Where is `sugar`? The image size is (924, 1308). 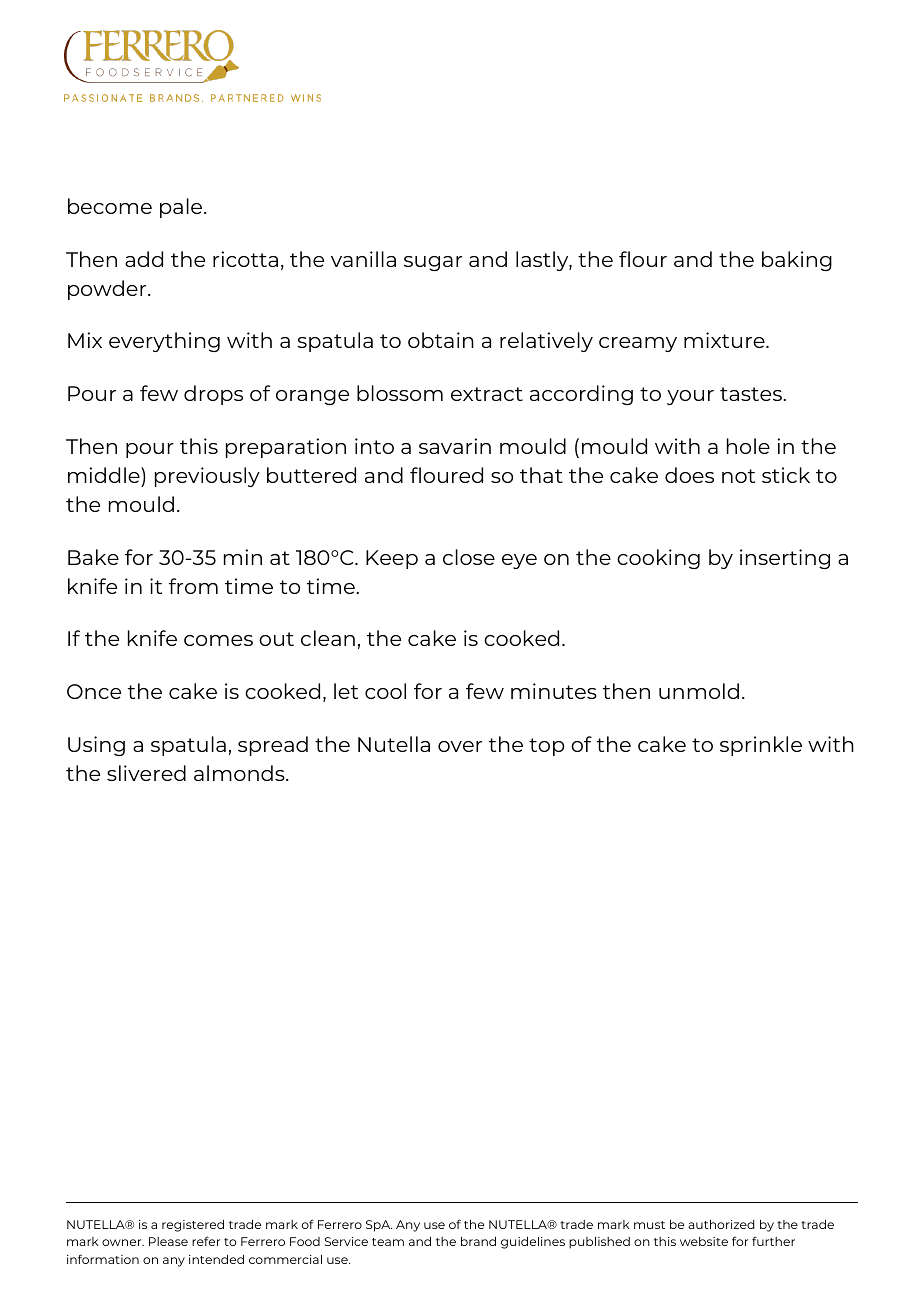 sugar is located at coordinates (433, 263).
